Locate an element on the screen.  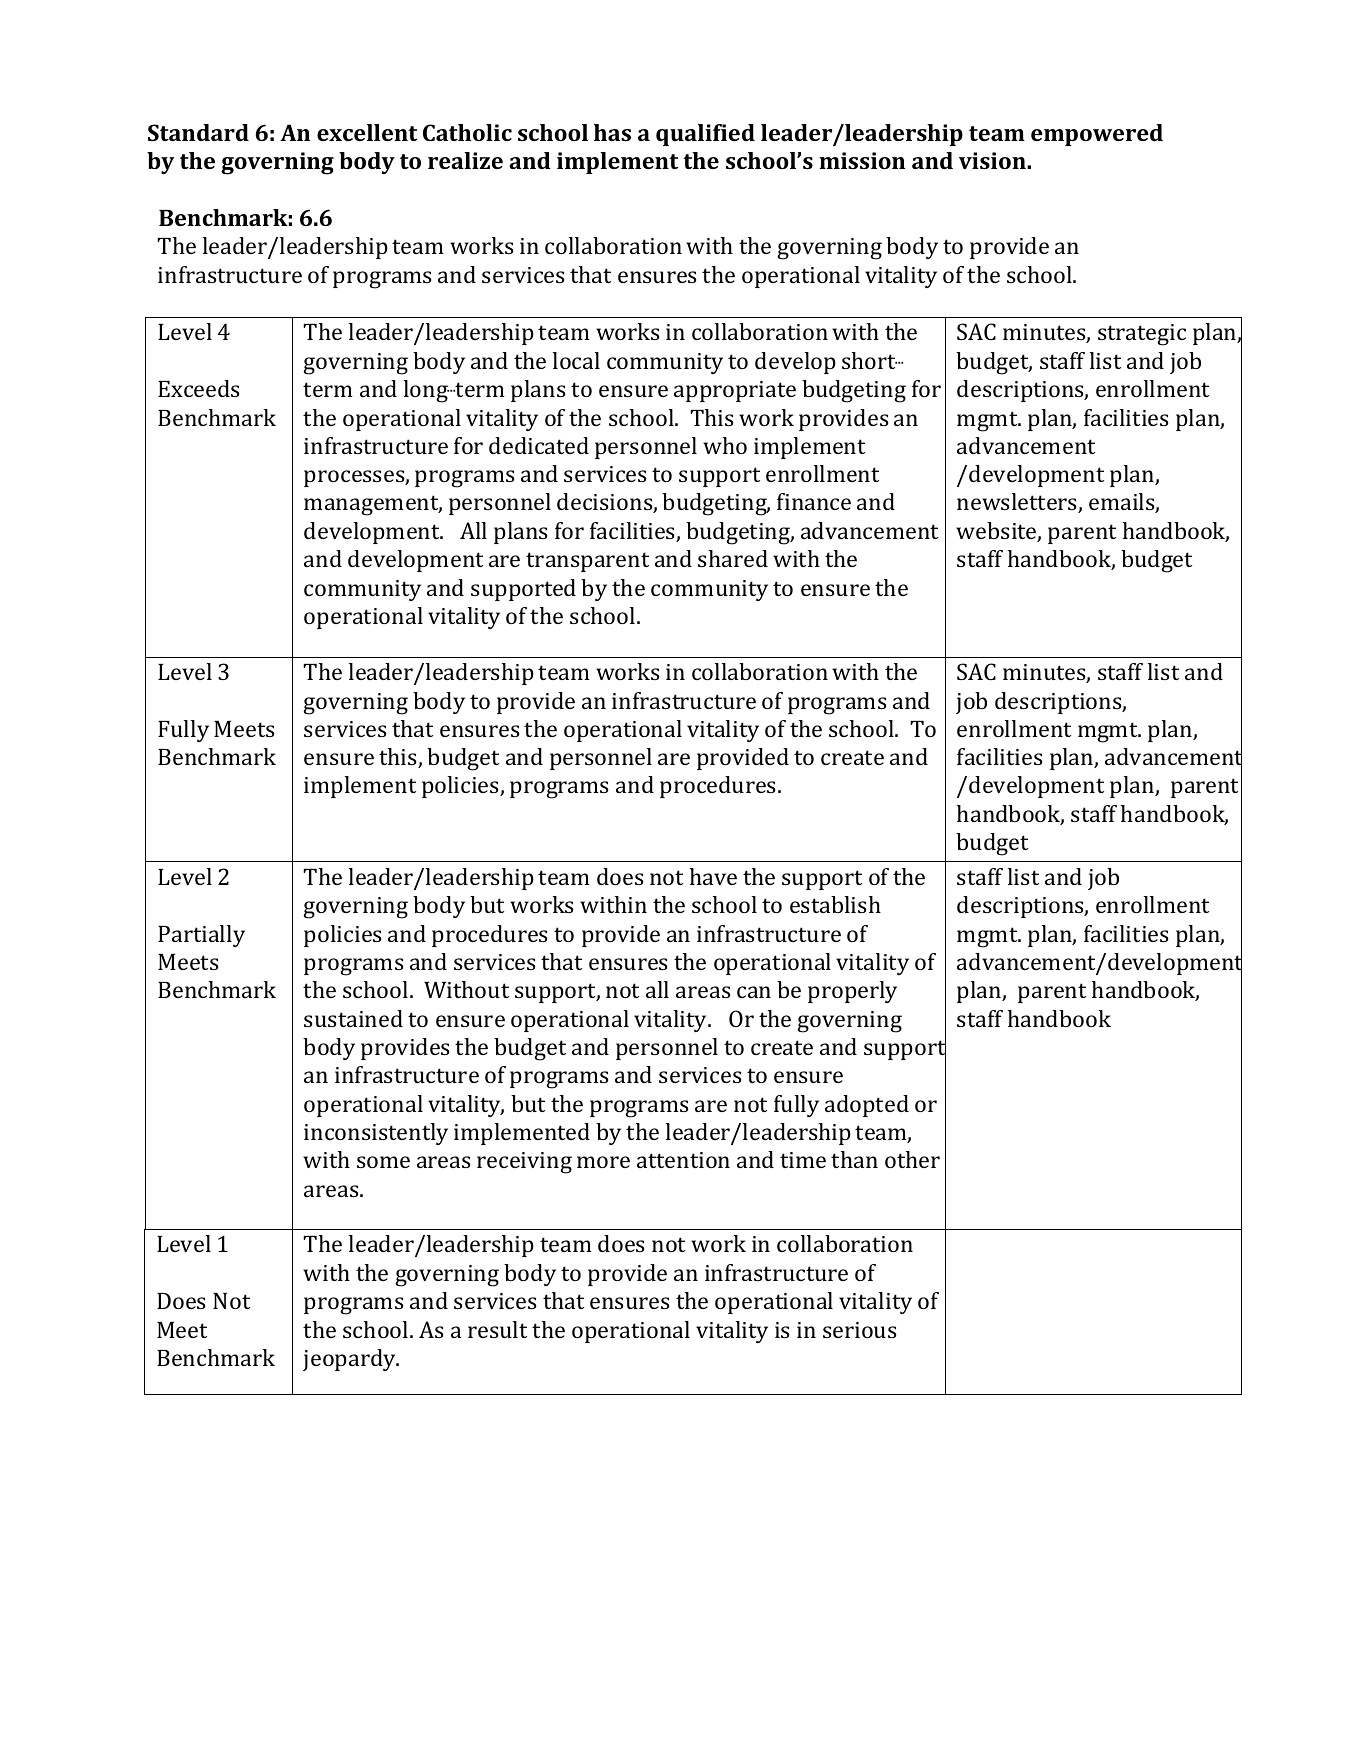
jeopardy is located at coordinates (350, 1360).
